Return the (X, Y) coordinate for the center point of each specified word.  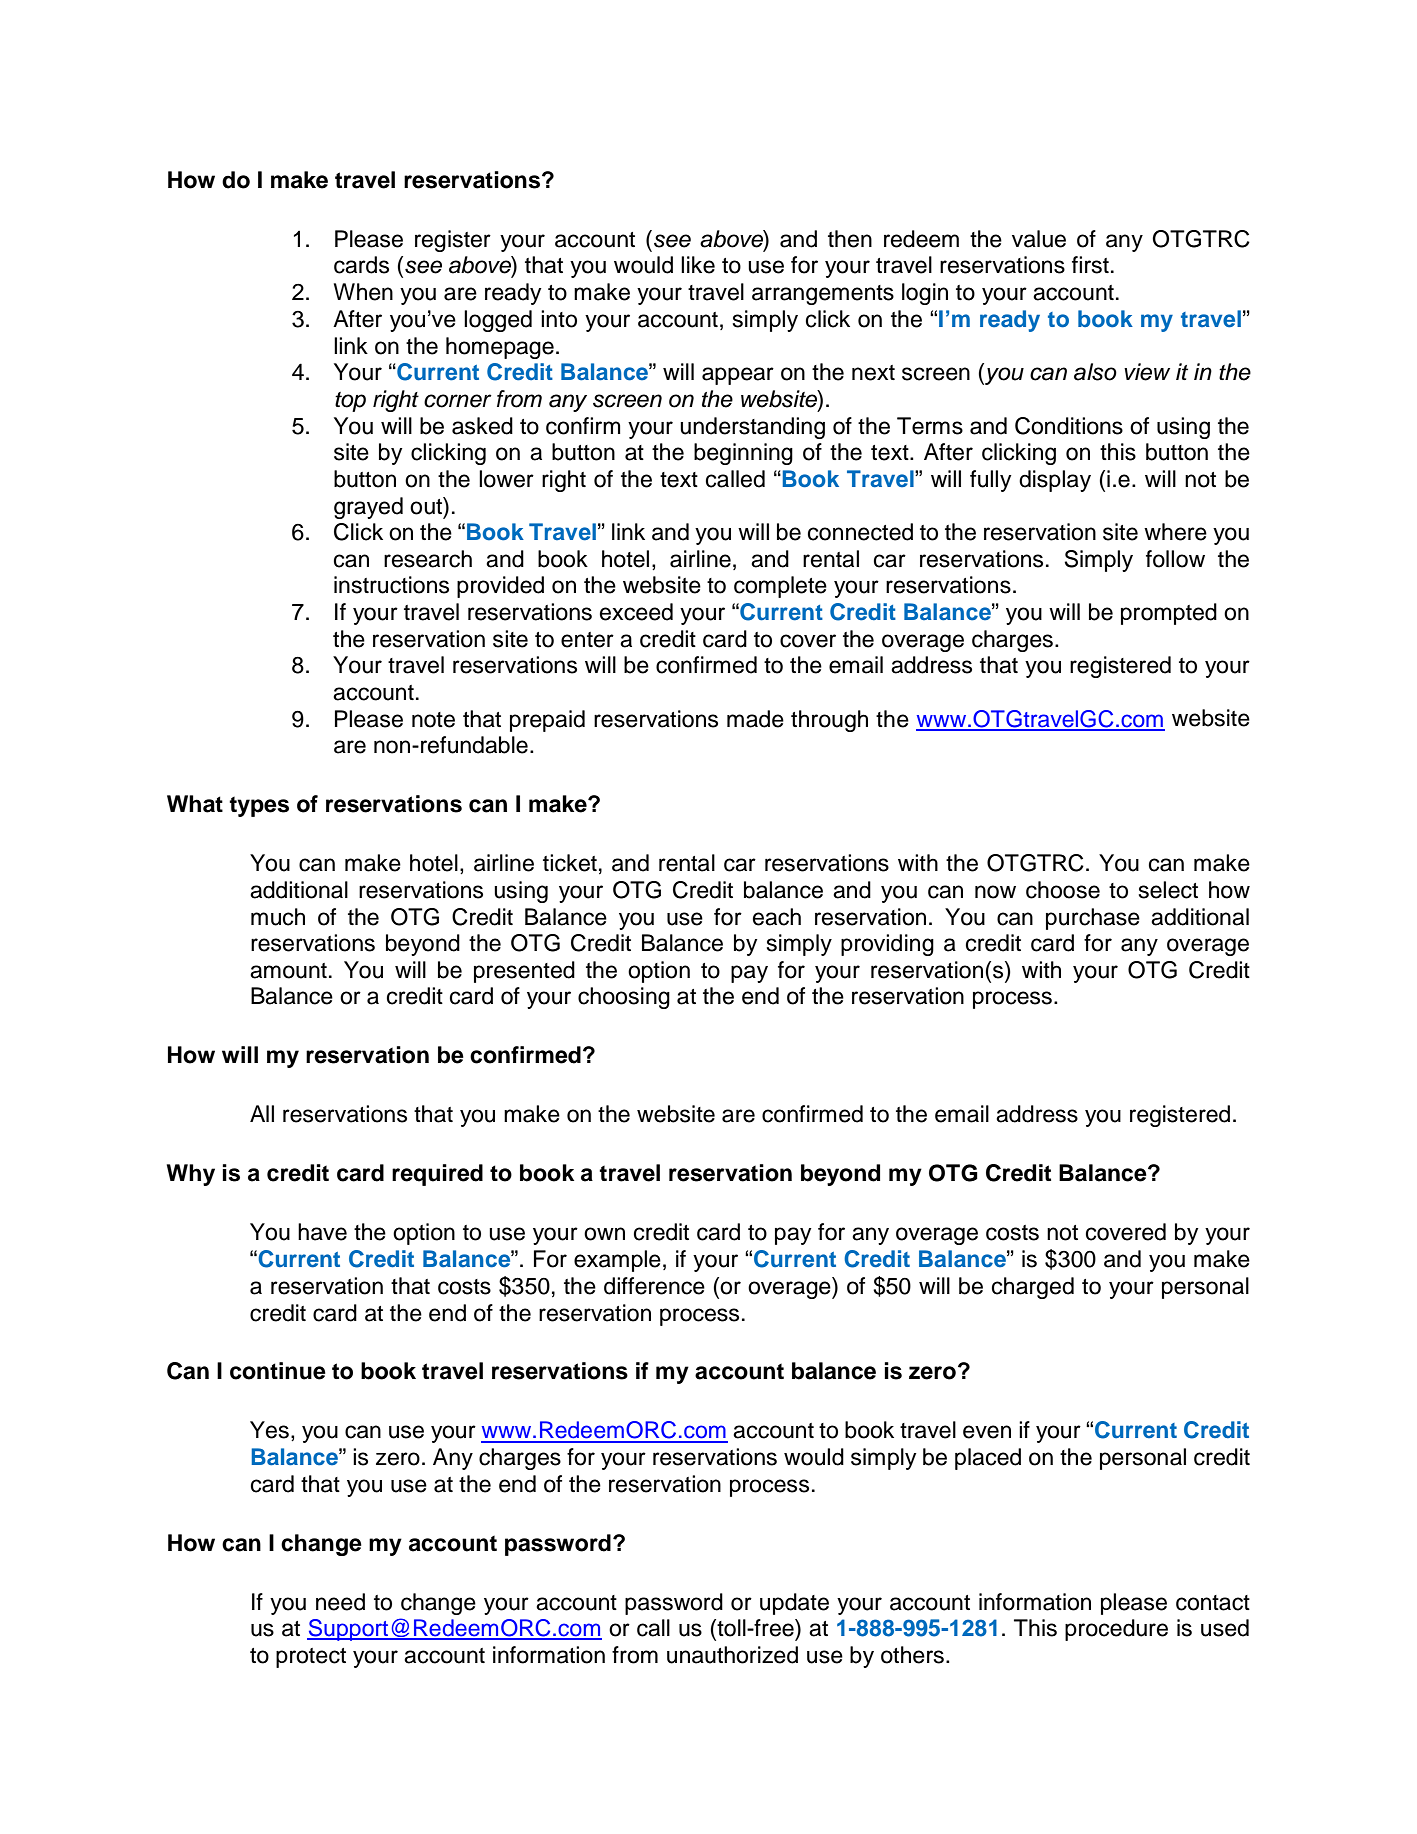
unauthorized (732, 1655)
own (604, 1234)
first (1090, 265)
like (698, 265)
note (433, 720)
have (322, 1232)
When (363, 292)
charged (1033, 1288)
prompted (1169, 614)
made (755, 719)
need (340, 1602)
